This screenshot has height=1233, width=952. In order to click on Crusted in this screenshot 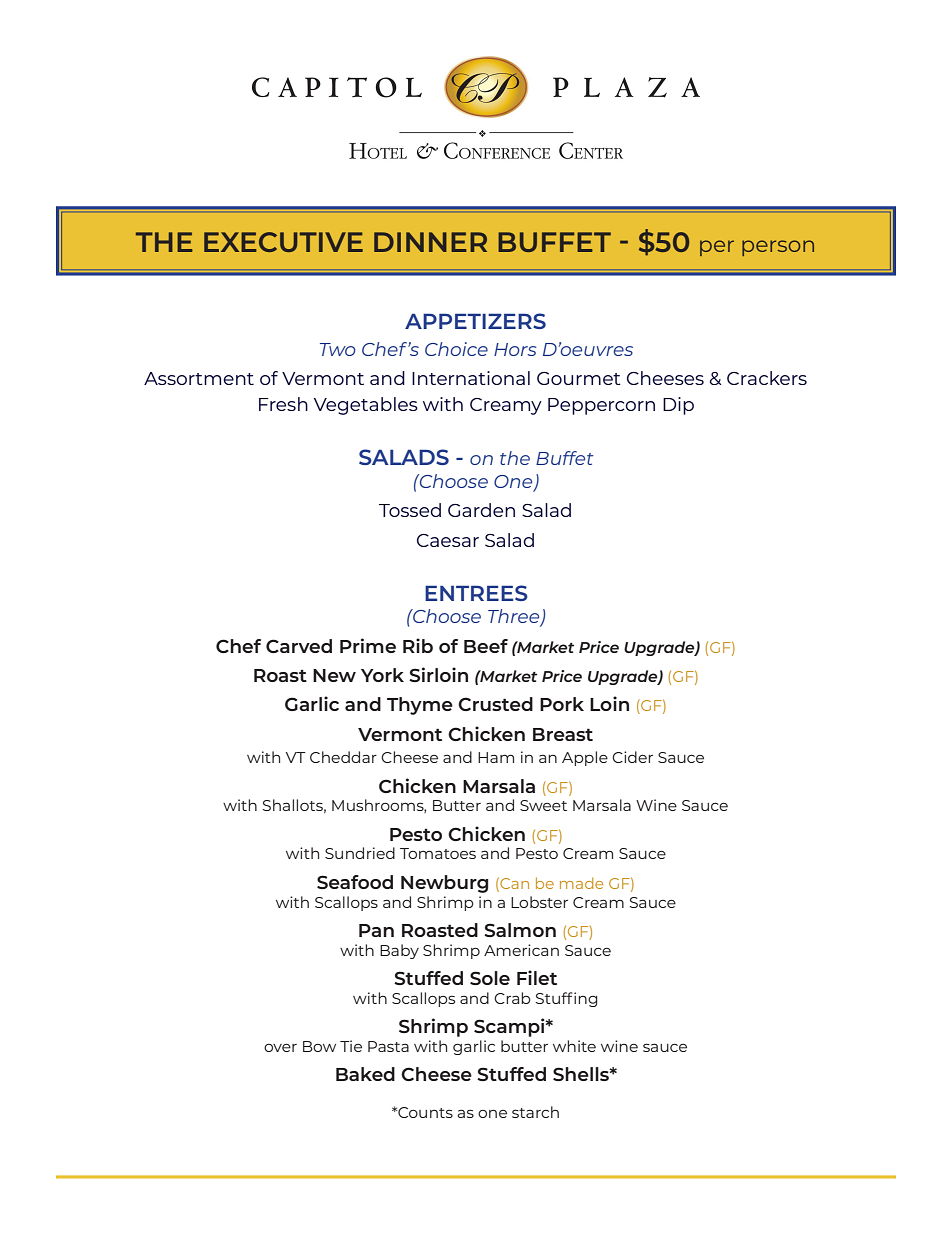, I will do `click(495, 704)`.
